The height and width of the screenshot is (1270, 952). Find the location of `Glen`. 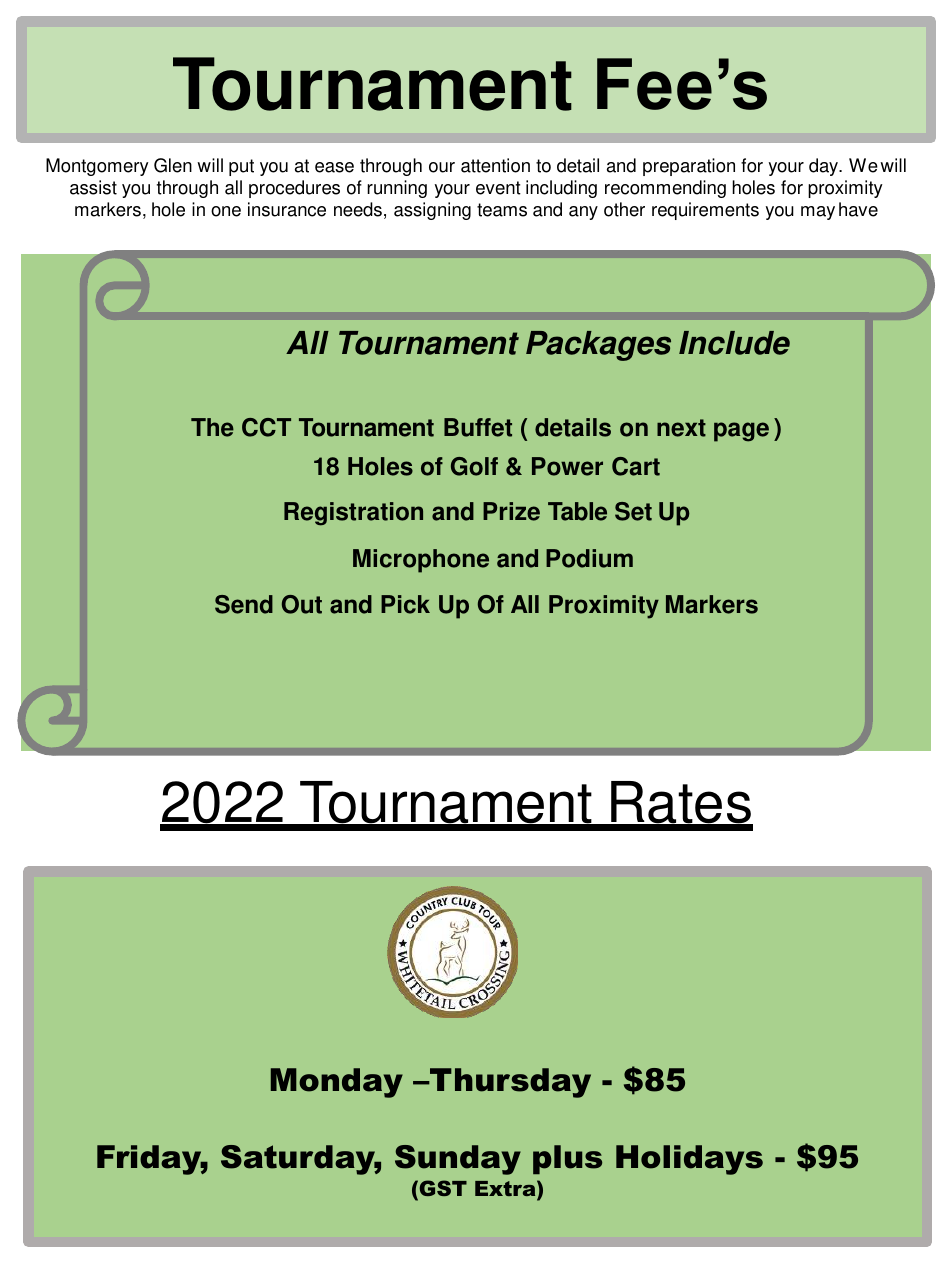

Glen is located at coordinates (173, 165).
